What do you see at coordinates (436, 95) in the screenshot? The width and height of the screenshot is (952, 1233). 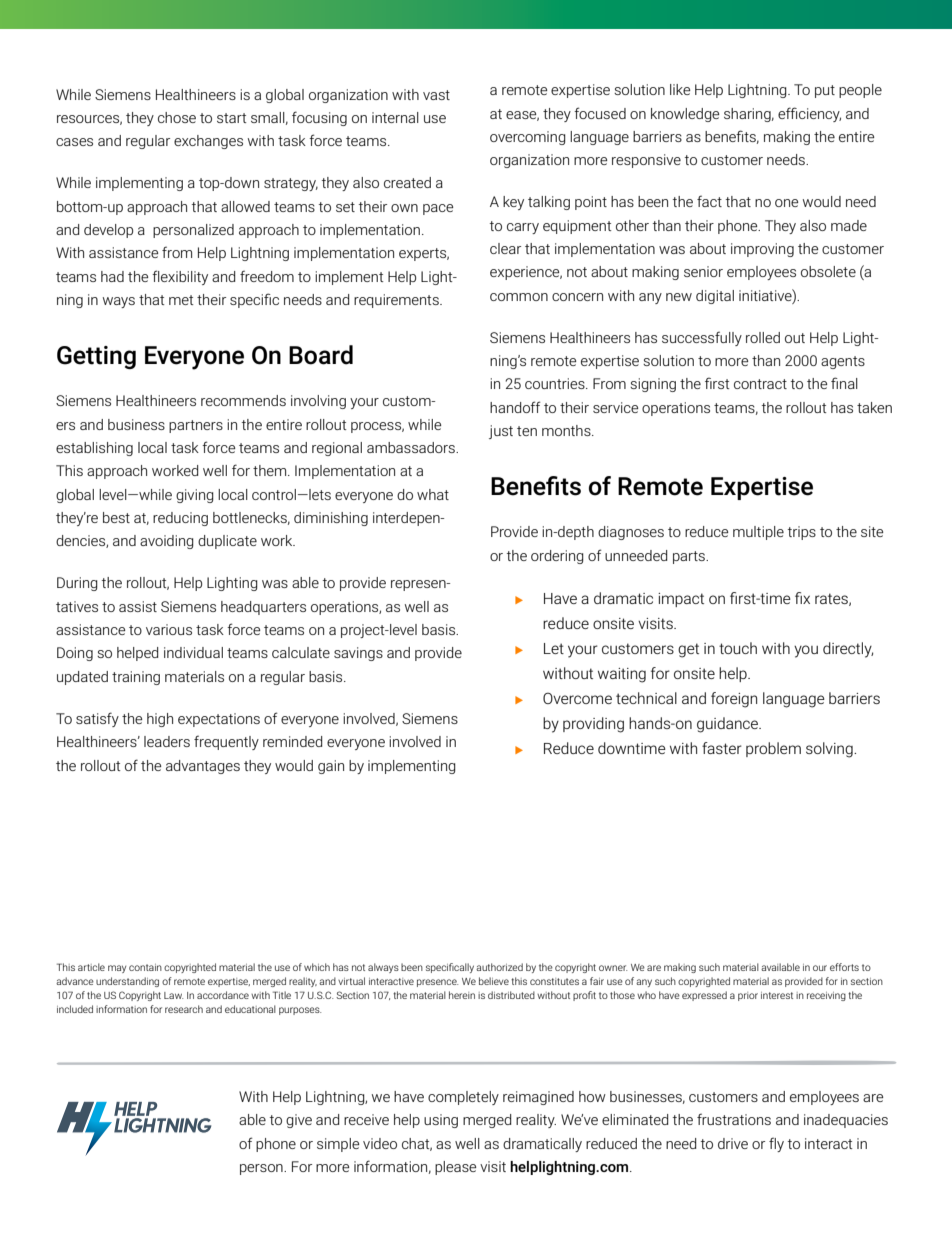 I see `vast` at bounding box center [436, 95].
